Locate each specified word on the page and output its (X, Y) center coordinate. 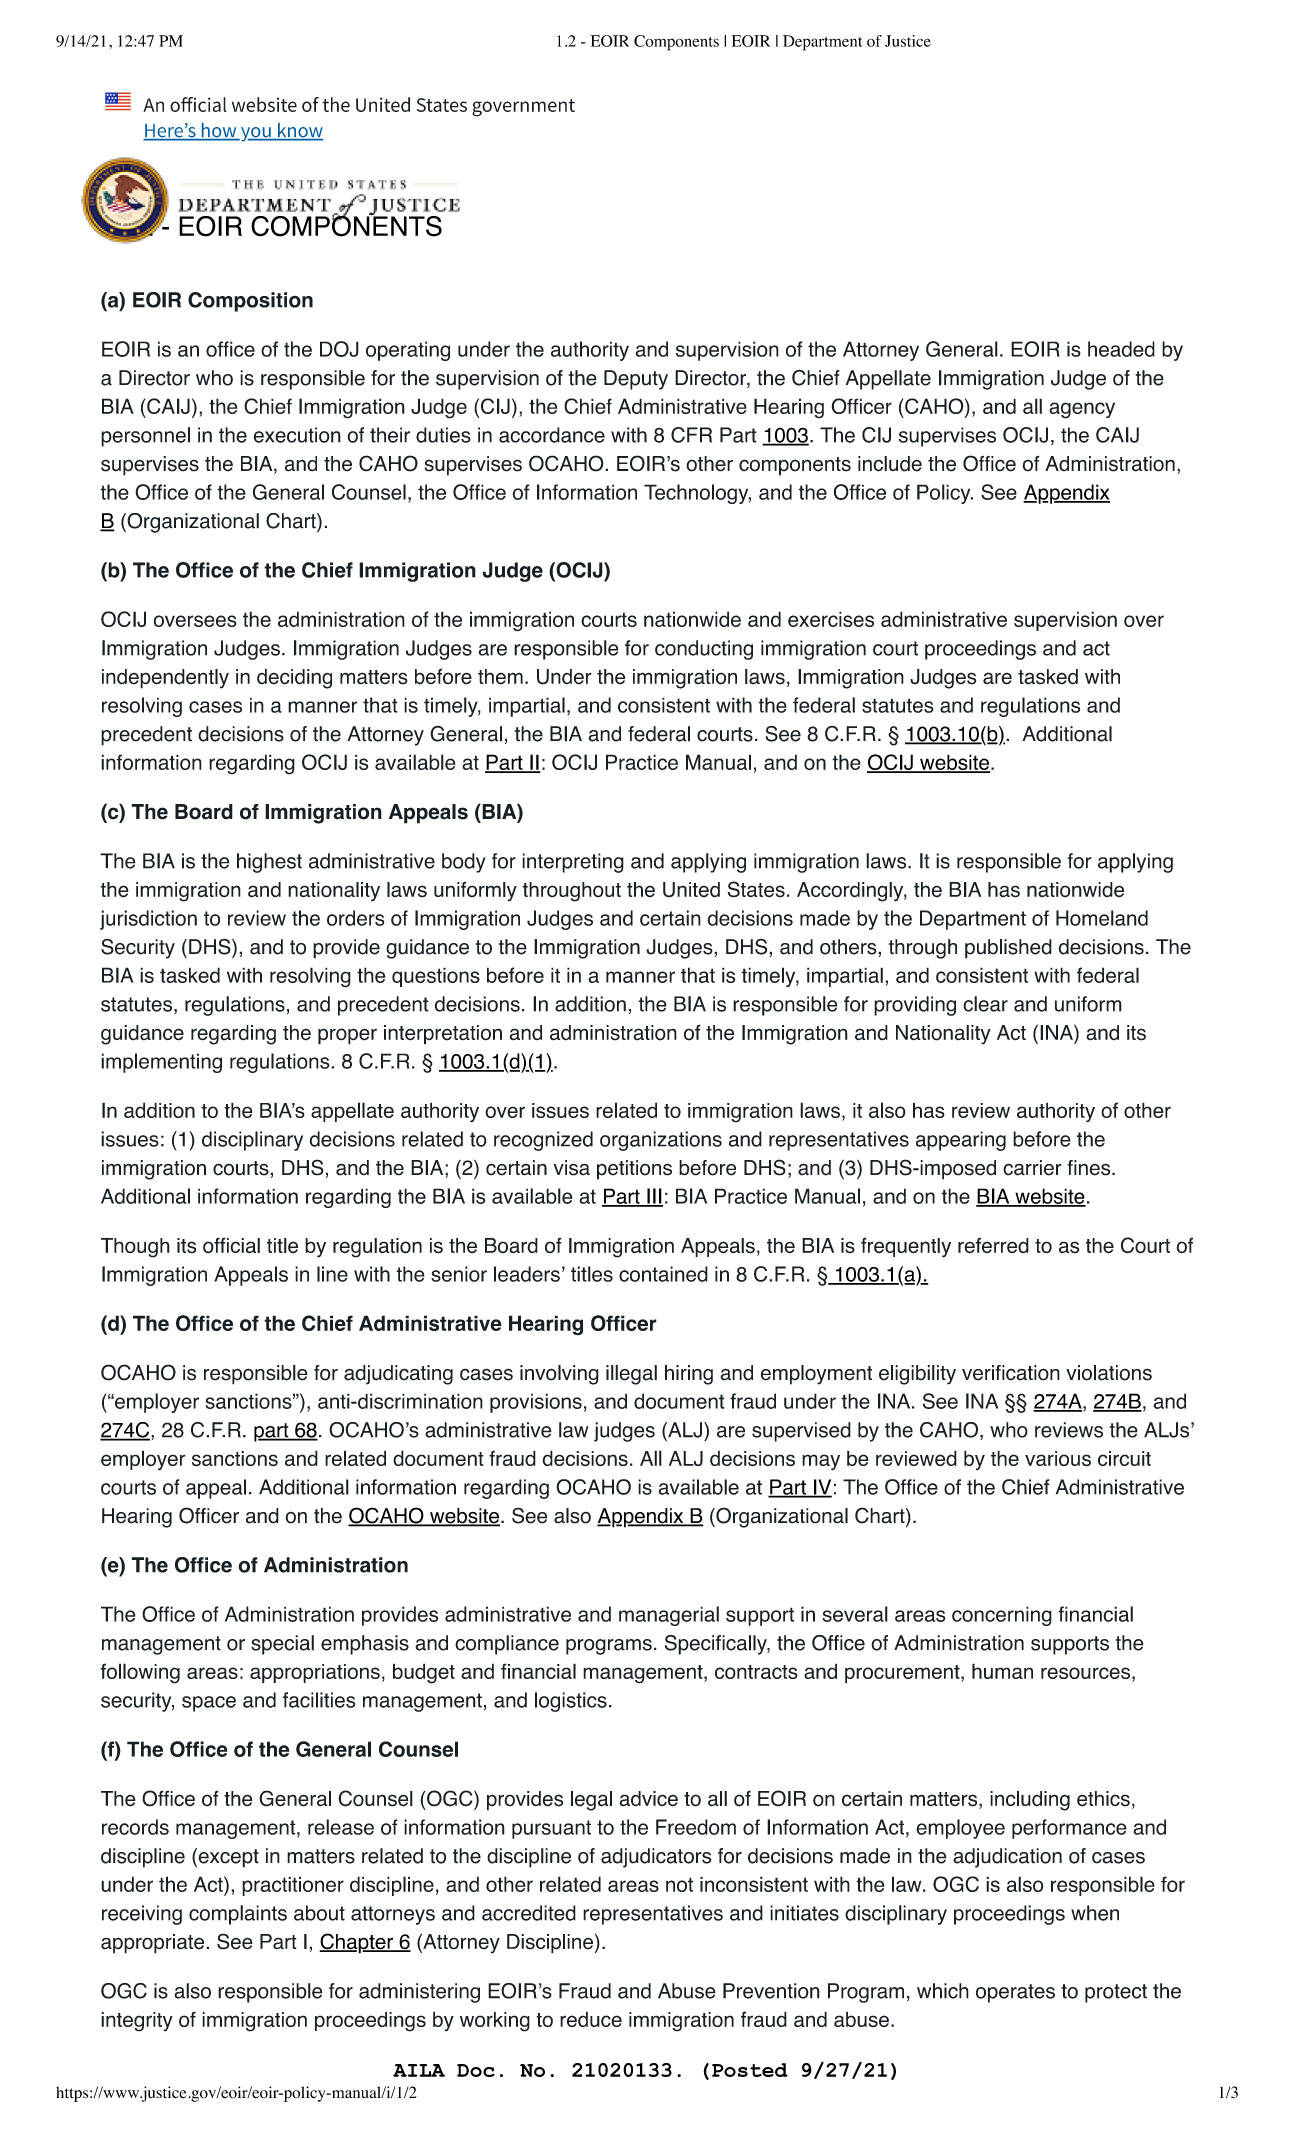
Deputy (636, 380)
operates (1015, 1993)
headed (1121, 349)
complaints (238, 1915)
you (256, 134)
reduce (591, 2019)
